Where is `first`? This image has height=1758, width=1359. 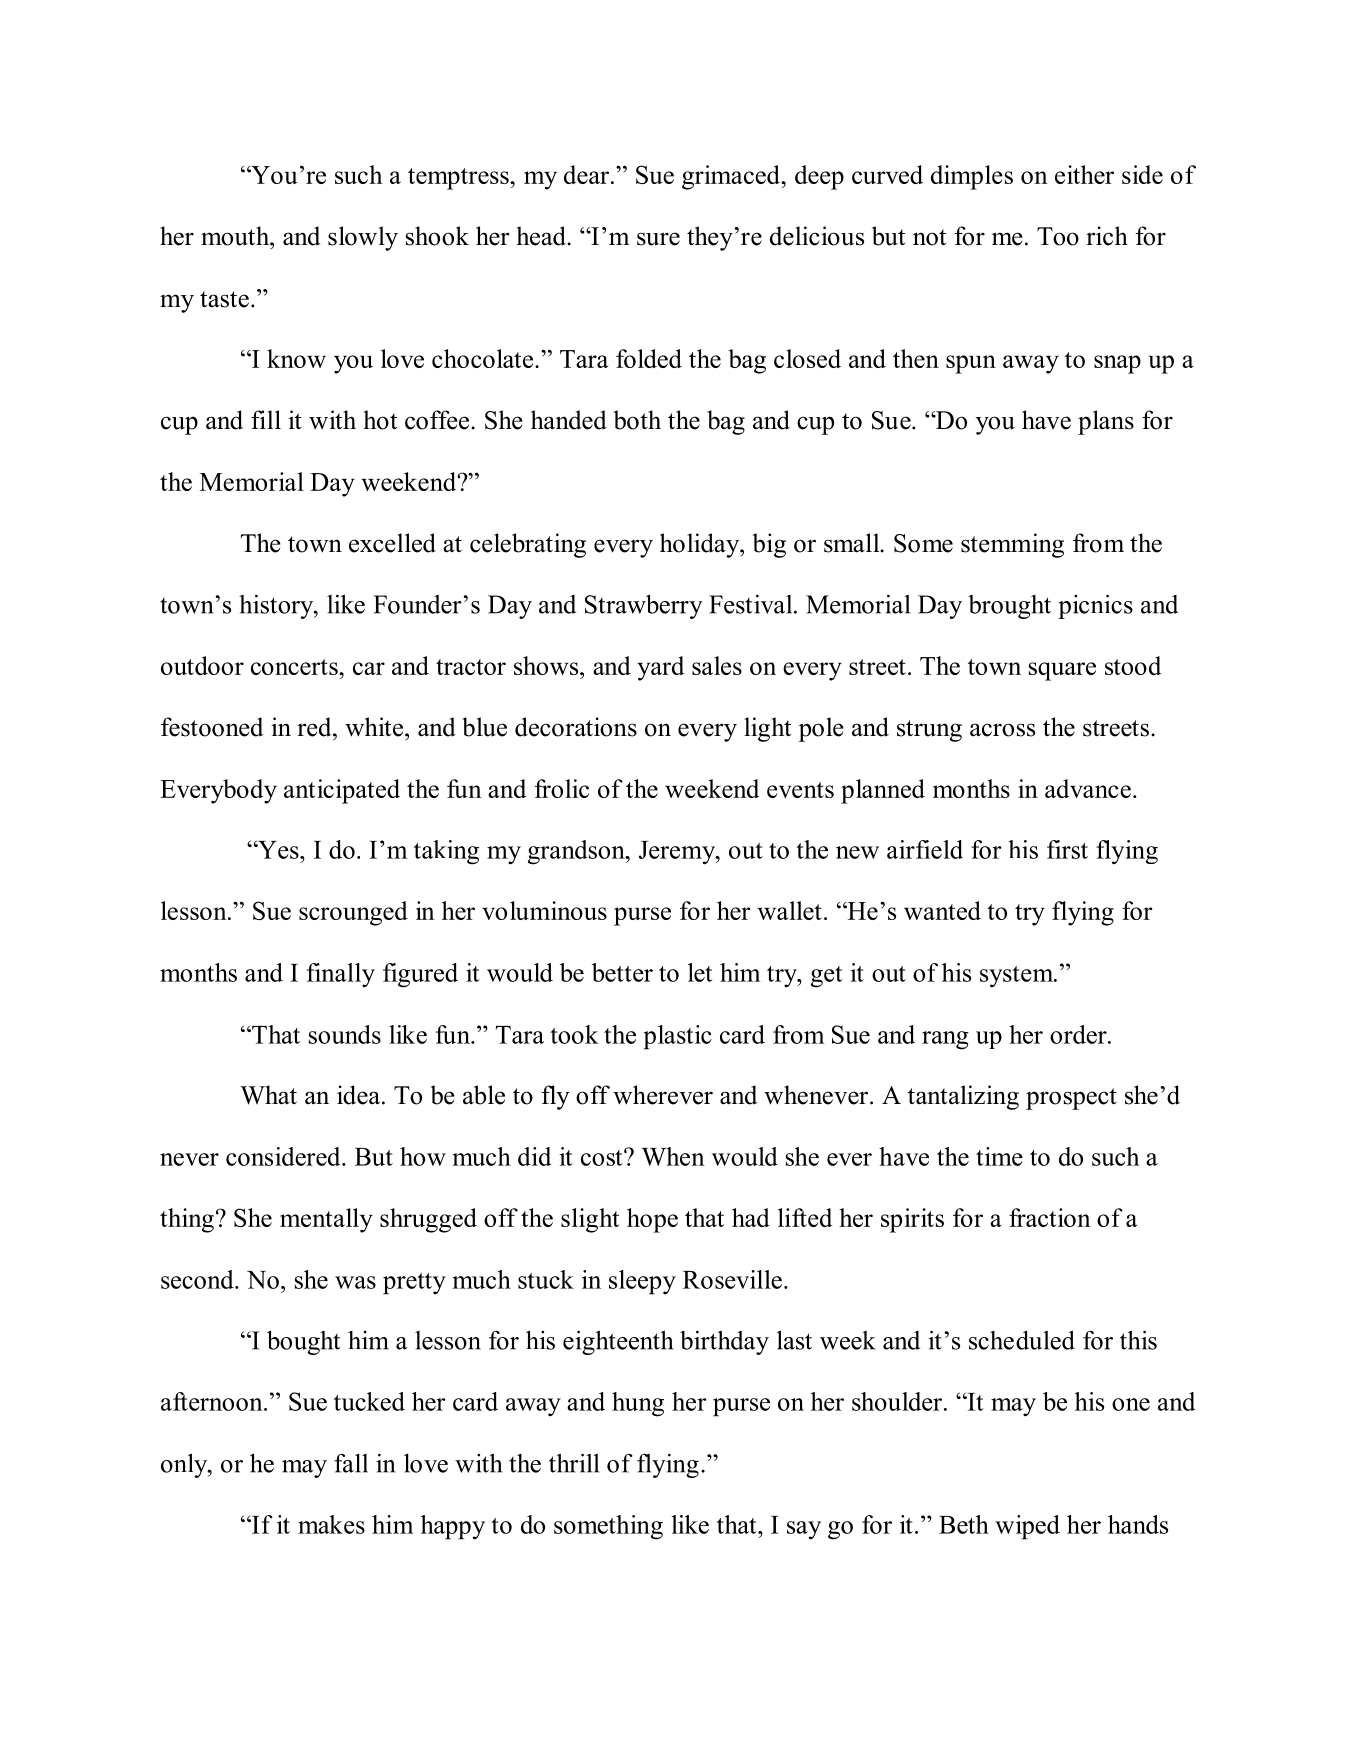
first is located at coordinates (1067, 849).
